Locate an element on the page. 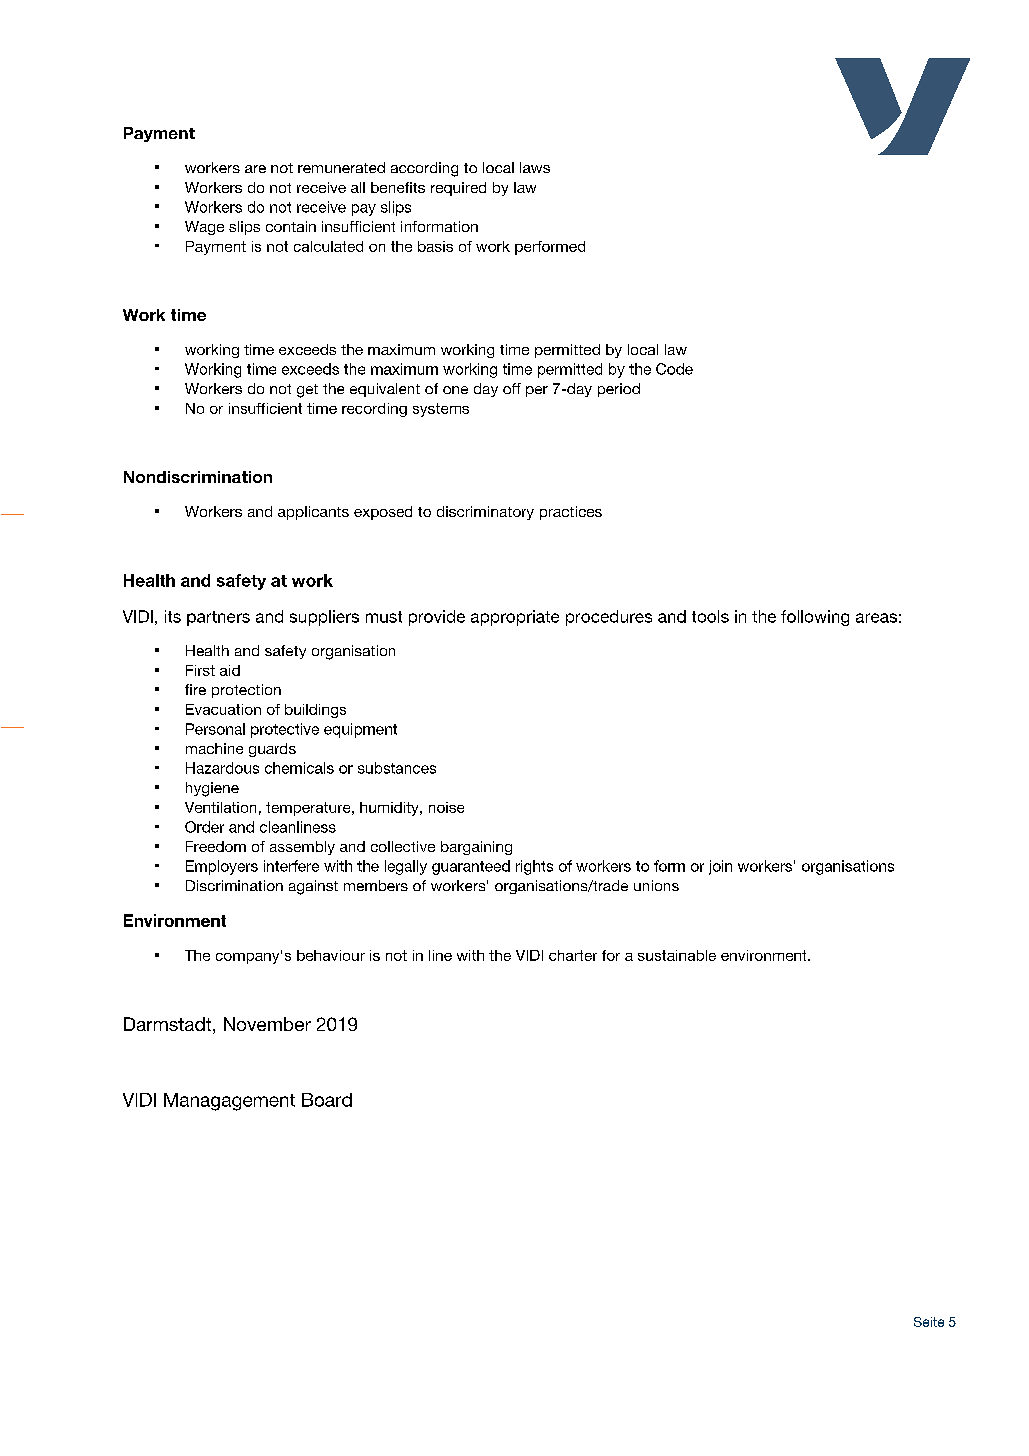  unions is located at coordinates (656, 885).
